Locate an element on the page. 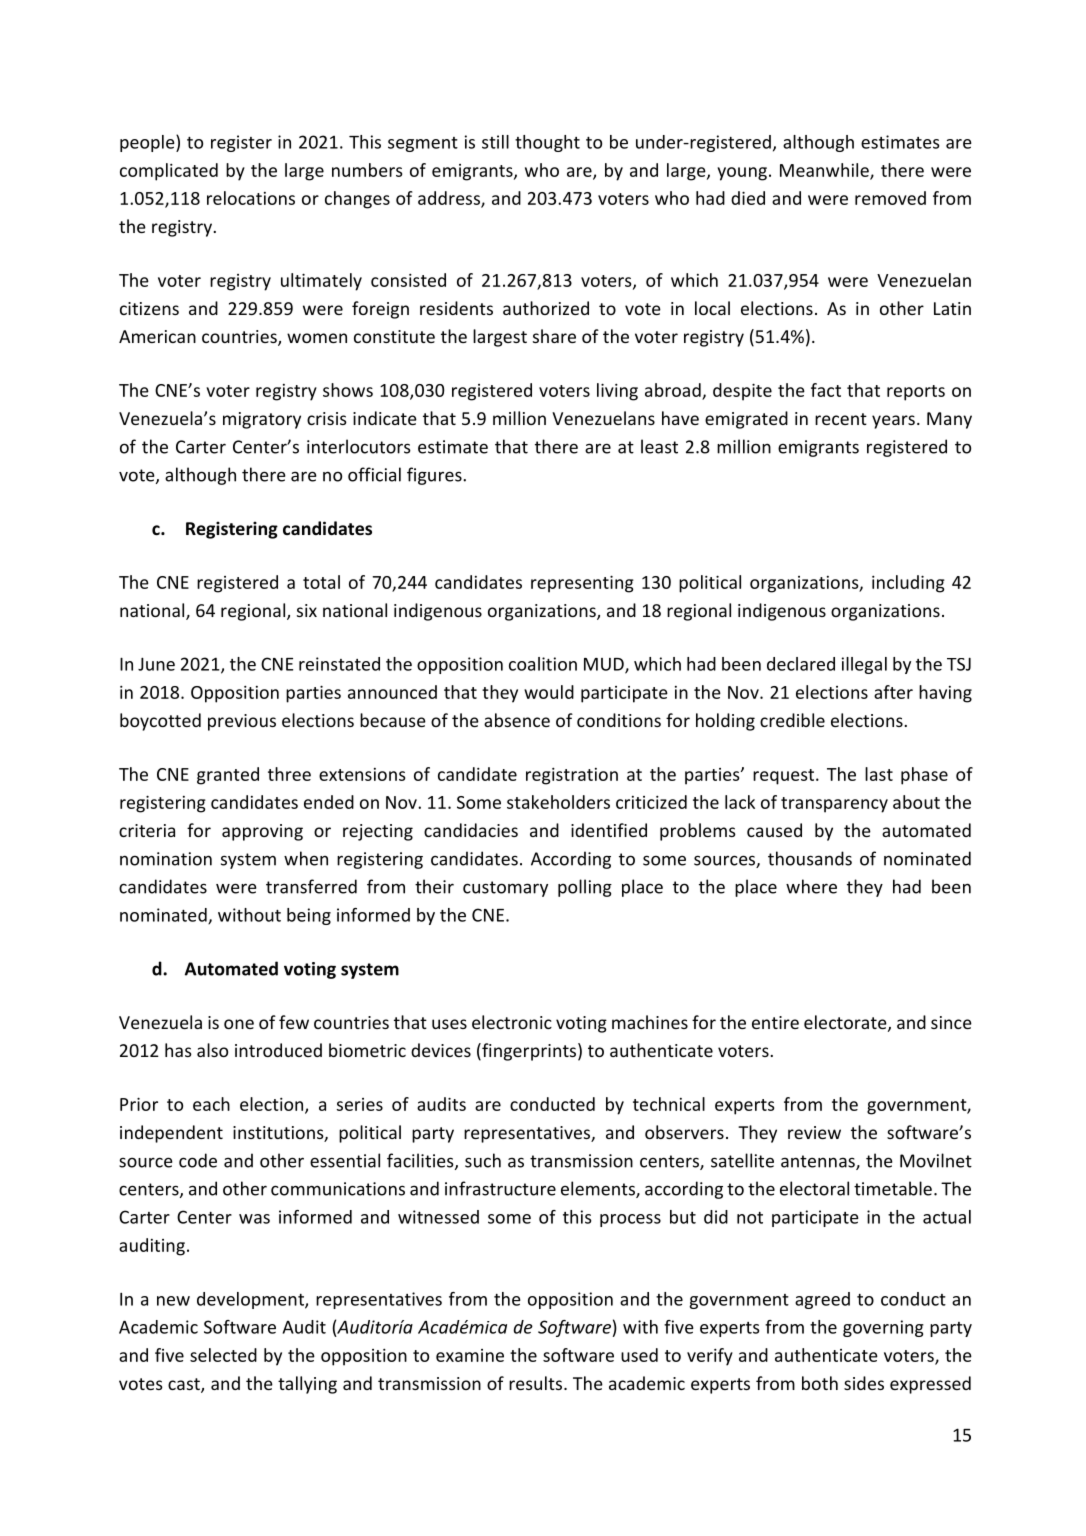  results is located at coordinates (537, 1383).
